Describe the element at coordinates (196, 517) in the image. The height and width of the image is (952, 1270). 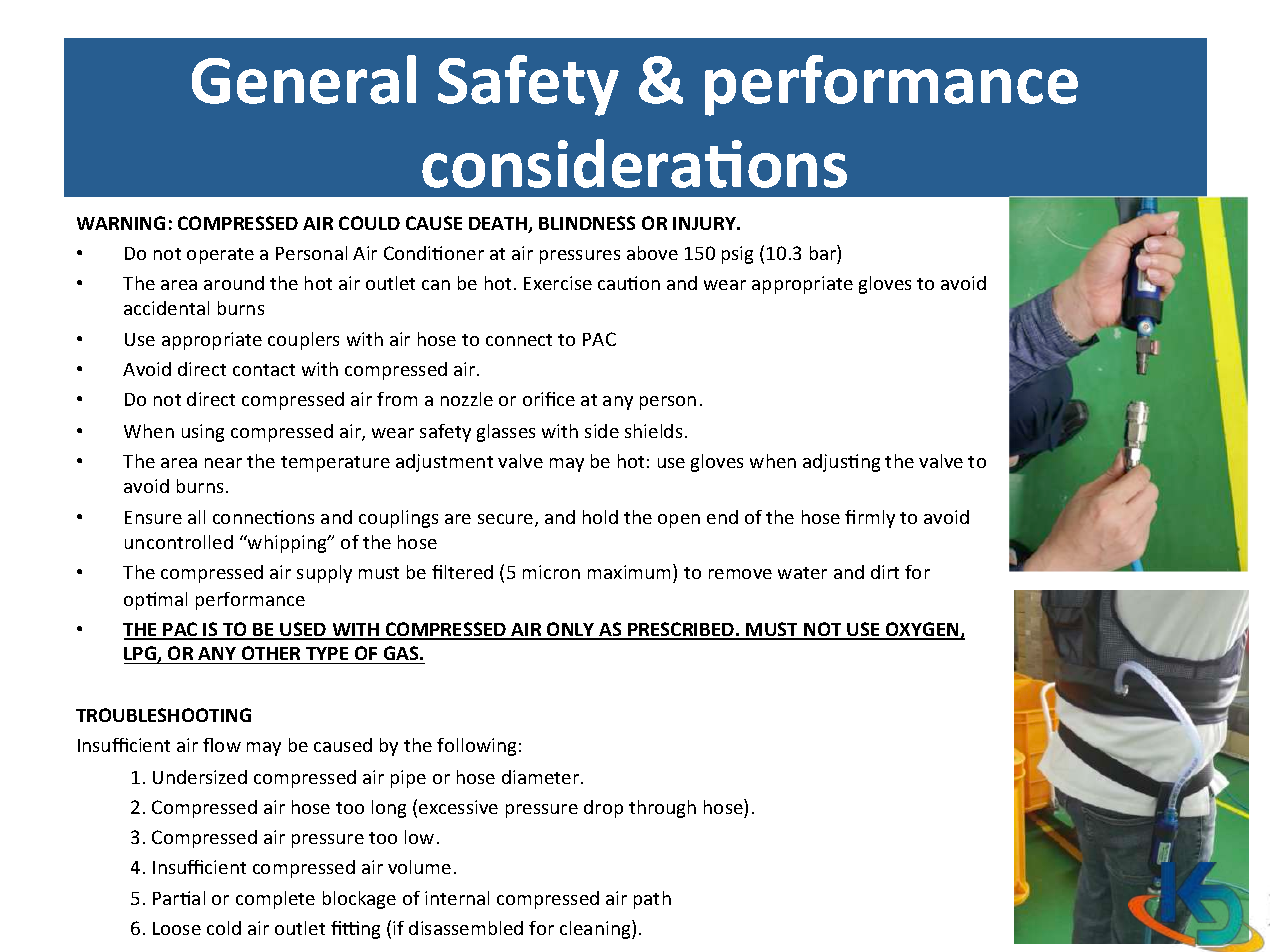
I see `all` at that location.
